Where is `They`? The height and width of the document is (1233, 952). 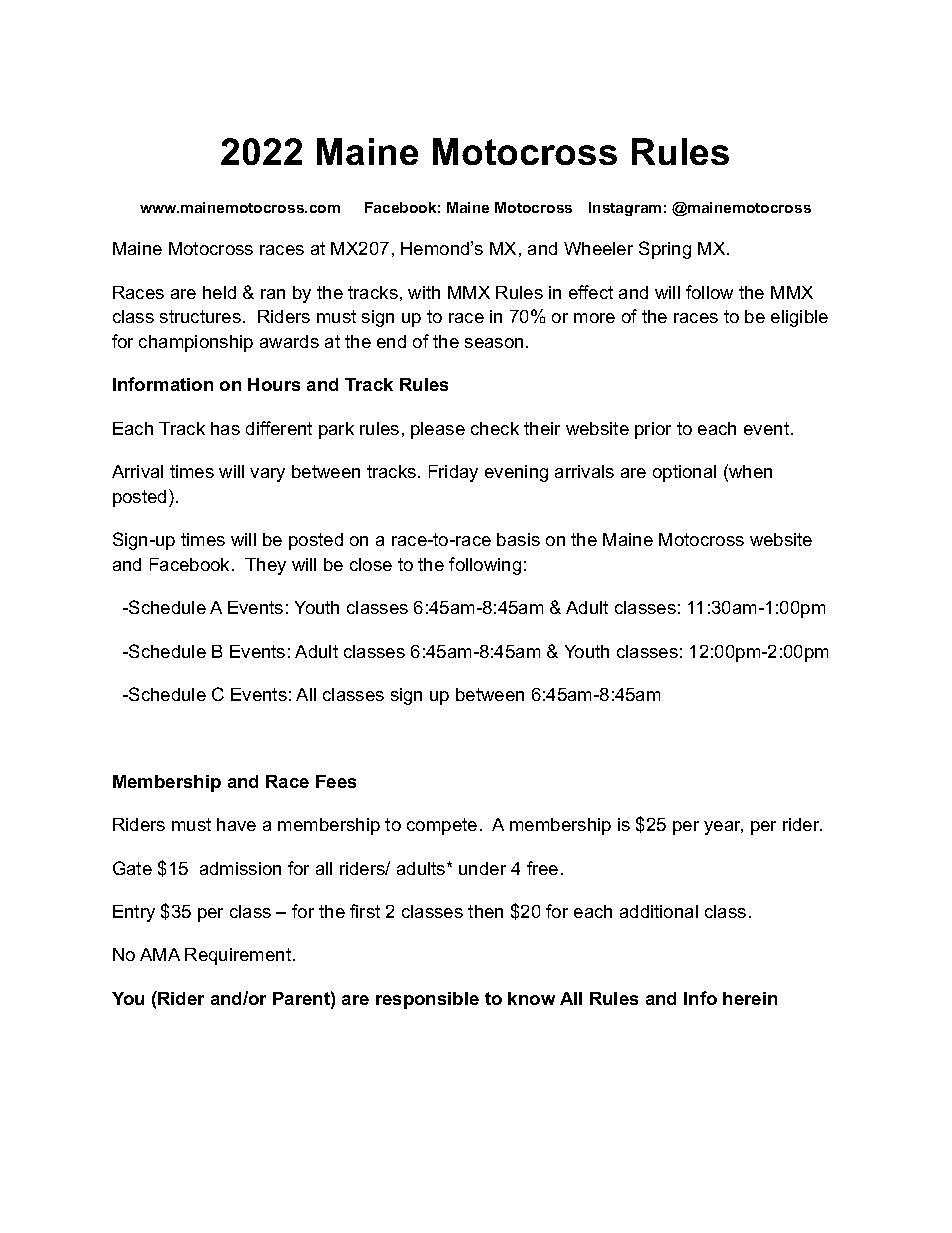 They is located at coordinates (265, 566).
